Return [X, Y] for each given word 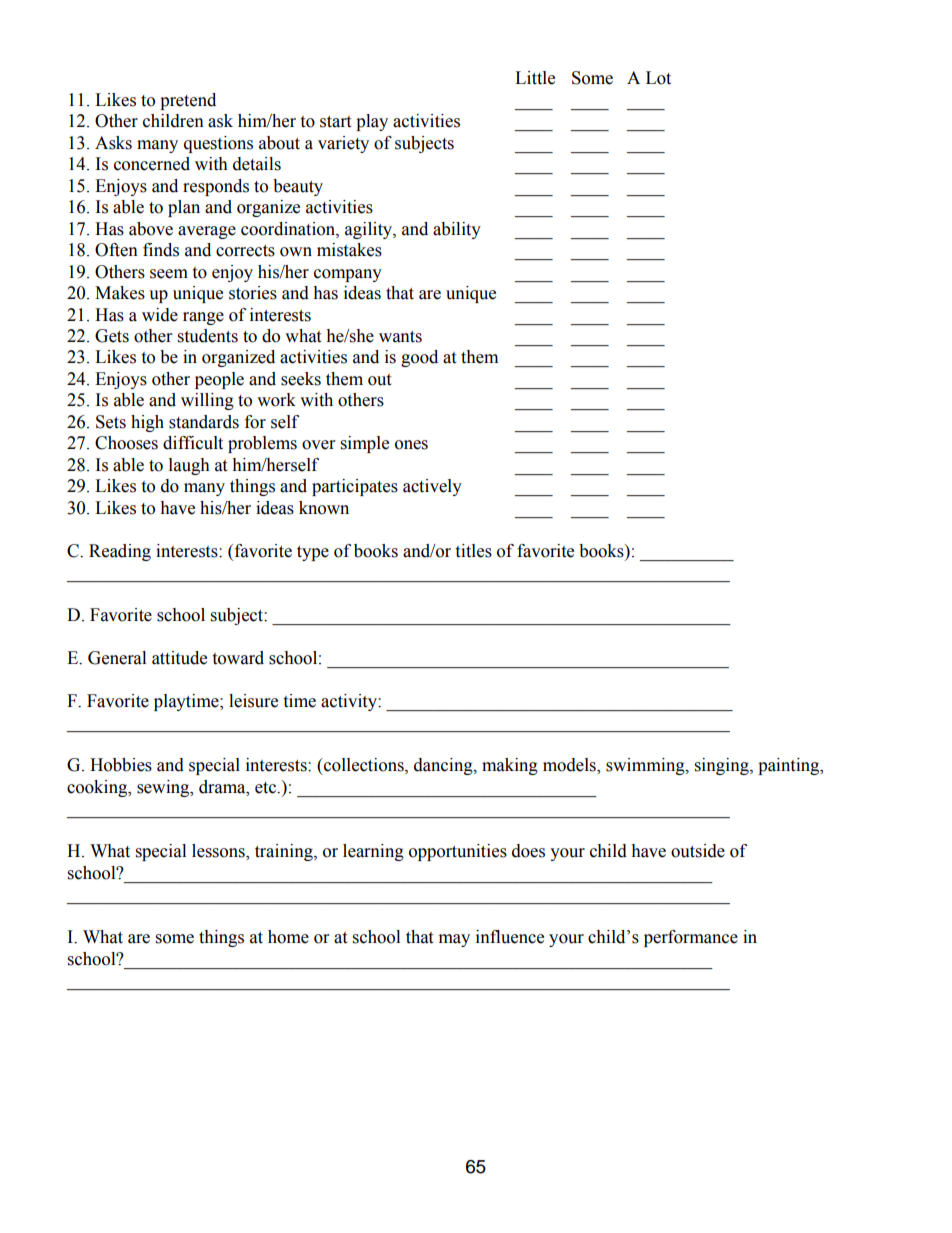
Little [535, 78]
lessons [219, 852]
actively [432, 487]
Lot [658, 78]
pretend [188, 101]
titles [473, 551]
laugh [189, 466]
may [454, 940]
